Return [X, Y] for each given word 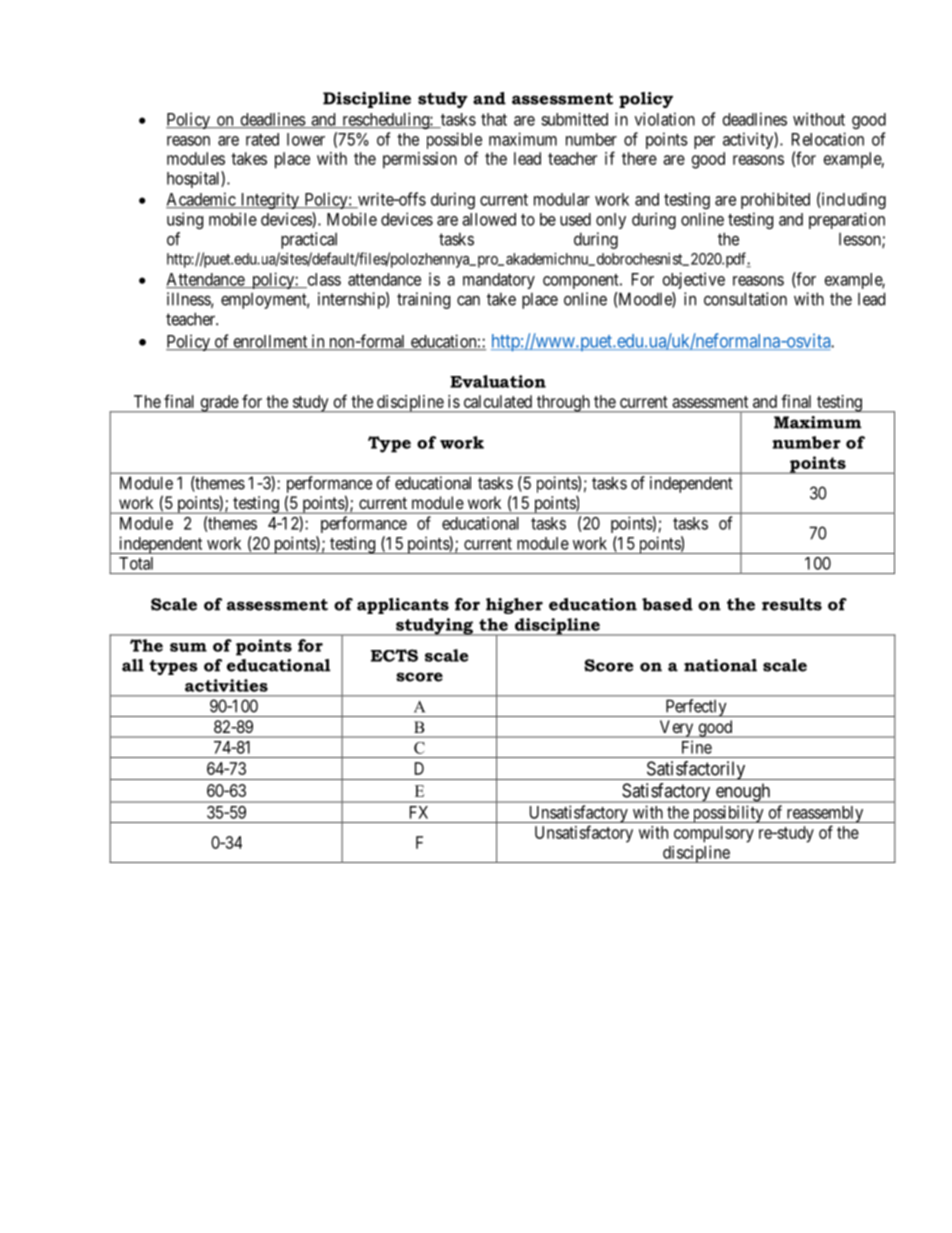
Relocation [828, 139]
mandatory [499, 281]
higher [514, 606]
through [563, 404]
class [323, 280]
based [667, 604]
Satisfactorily [696, 770]
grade [219, 404]
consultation [745, 299]
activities [226, 685]
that [494, 119]
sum [188, 647]
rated [262, 139]
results [792, 604]
